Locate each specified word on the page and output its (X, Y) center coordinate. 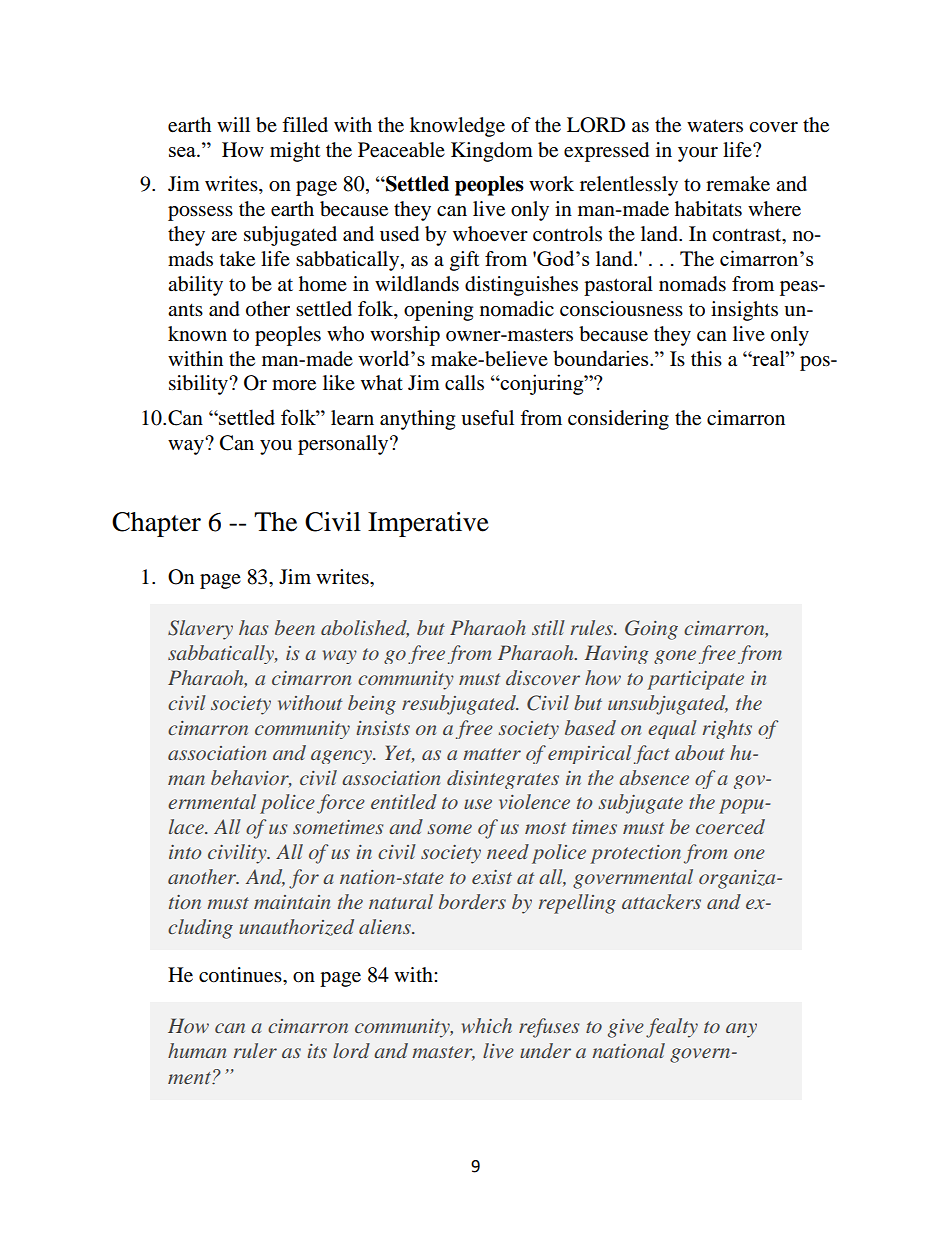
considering (618, 420)
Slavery (200, 630)
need (508, 851)
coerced (730, 826)
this (706, 358)
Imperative (428, 524)
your (698, 154)
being (372, 705)
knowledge (457, 127)
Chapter (156, 524)
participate (695, 680)
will (233, 124)
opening (438, 311)
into (185, 852)
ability (195, 286)
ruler (255, 1050)
